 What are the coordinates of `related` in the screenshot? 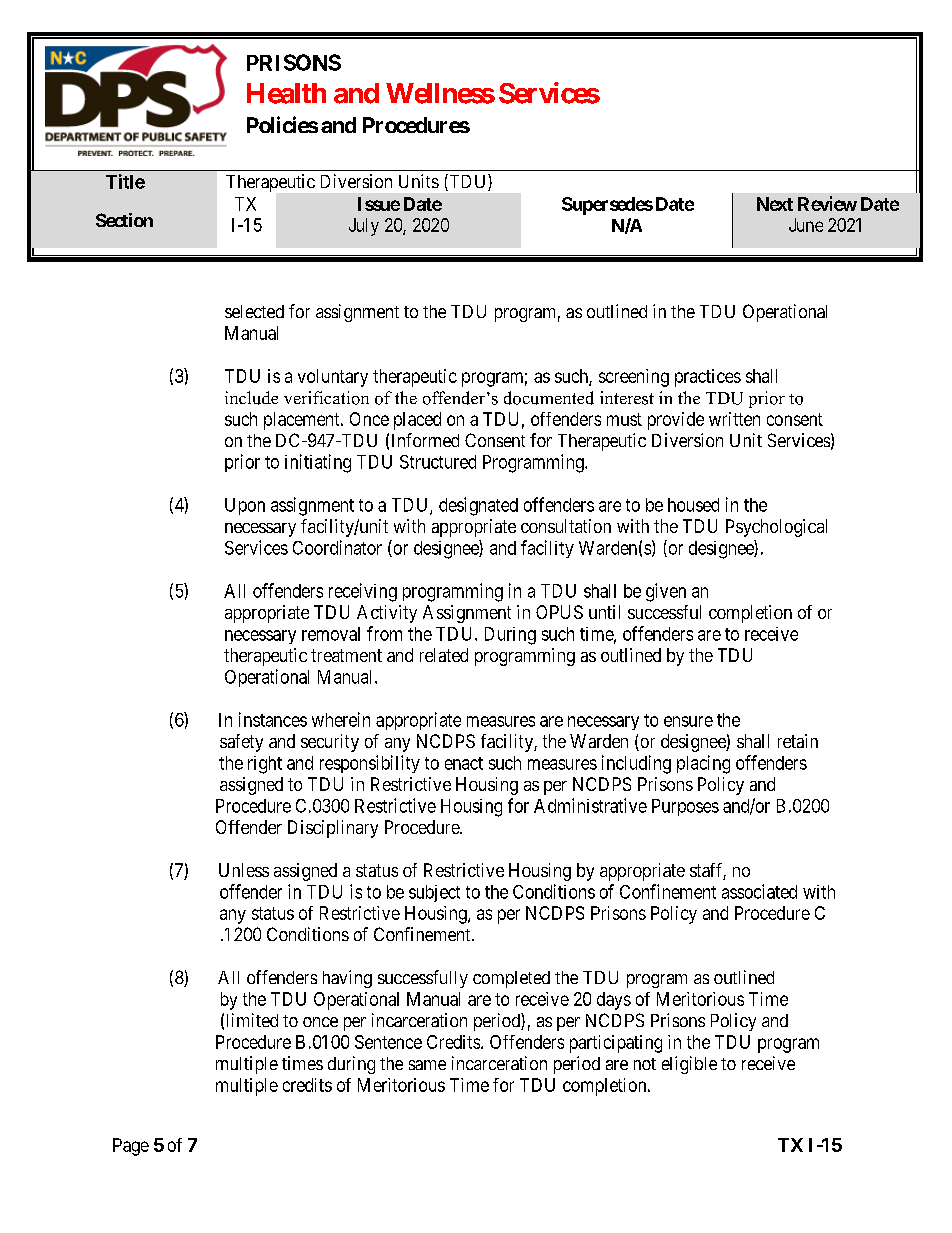 It's located at (444, 655).
